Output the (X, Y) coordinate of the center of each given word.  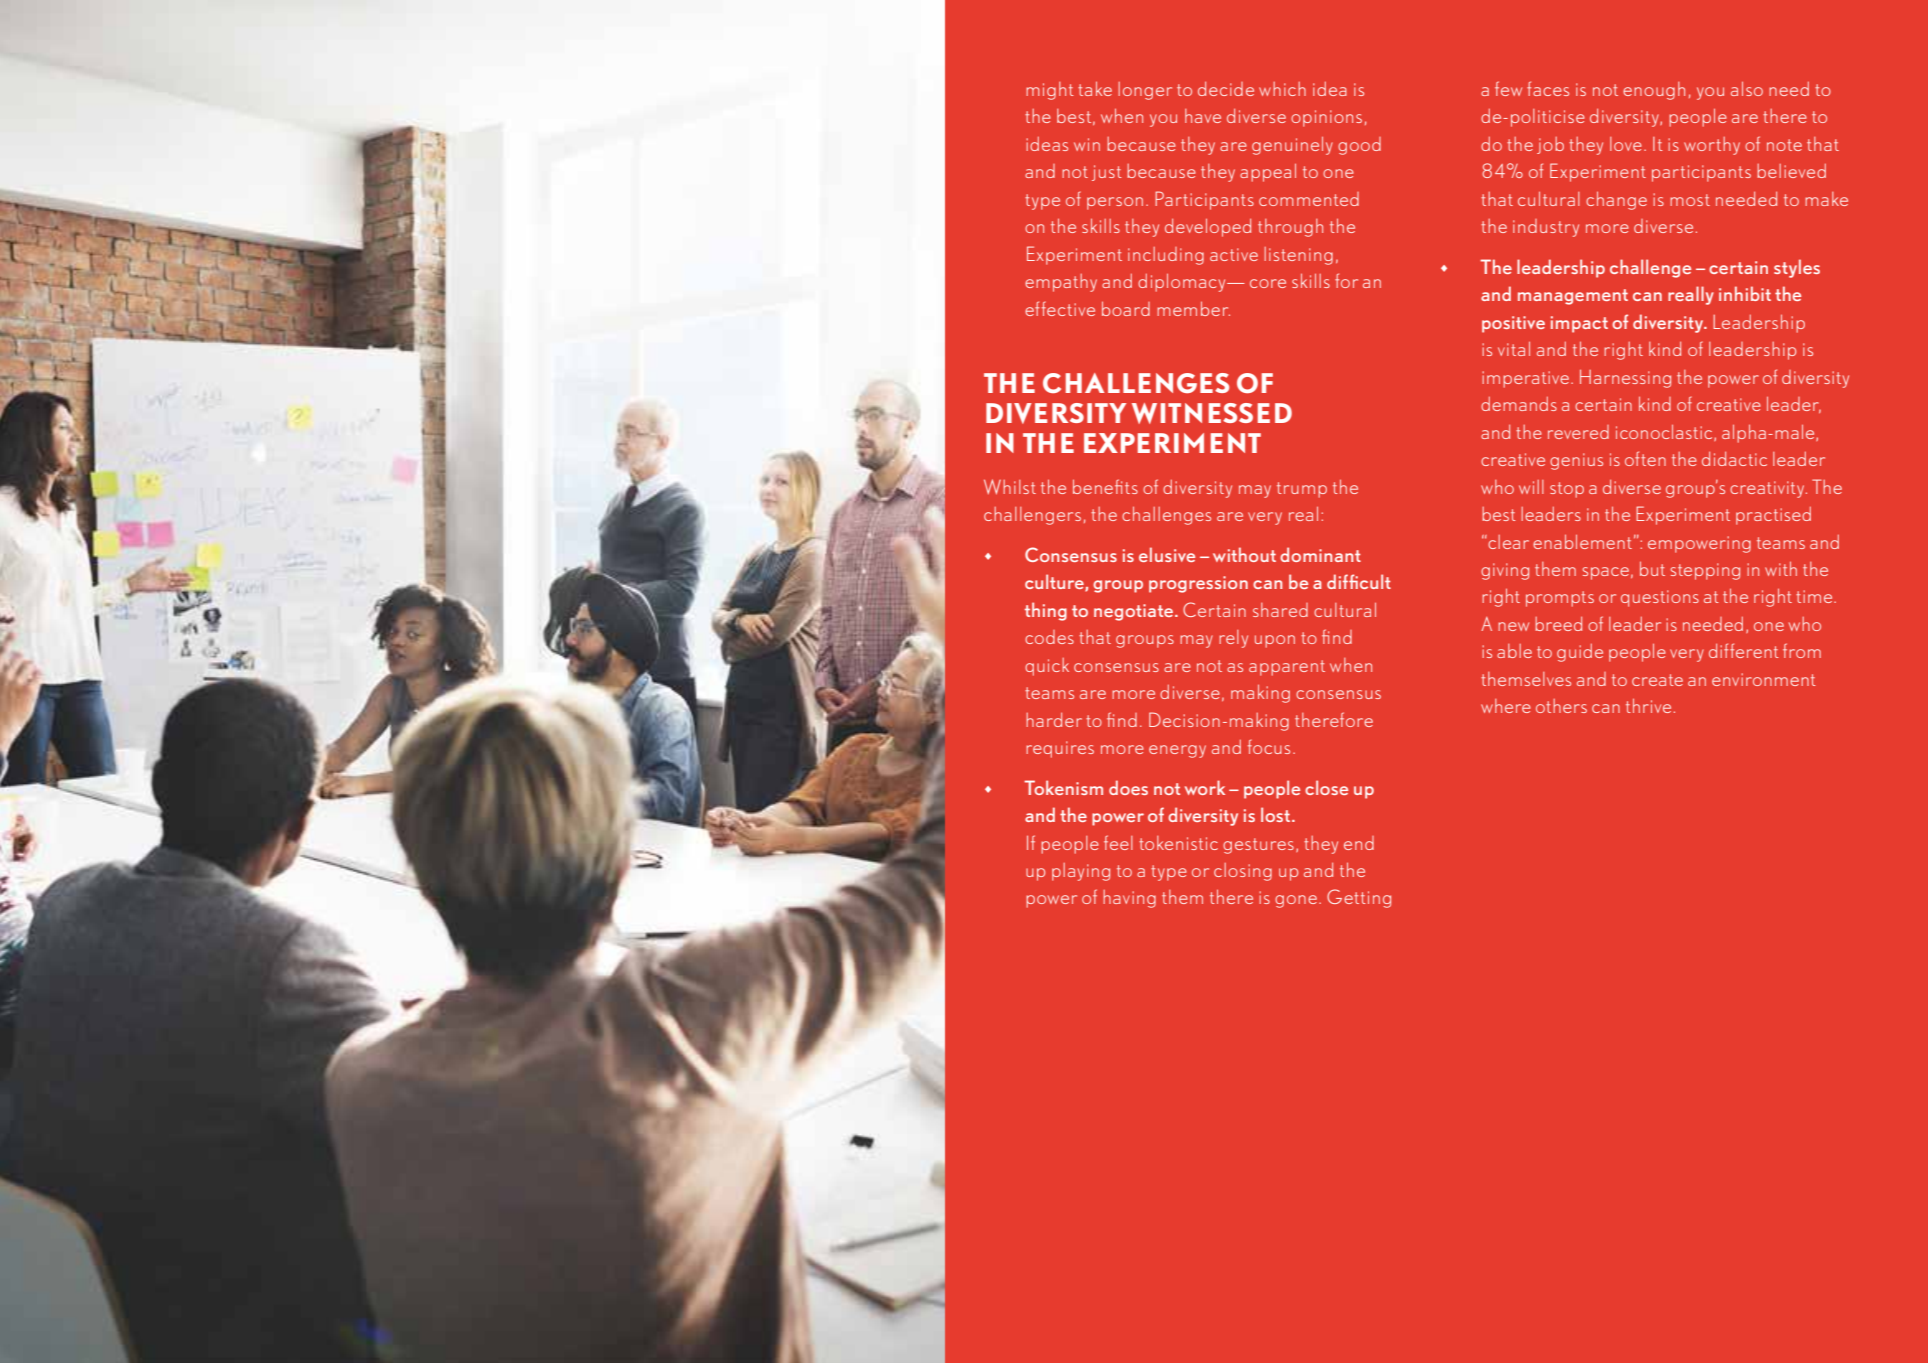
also (1747, 89)
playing (1081, 872)
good (1359, 146)
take (1095, 88)
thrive (1648, 705)
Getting (1359, 898)
